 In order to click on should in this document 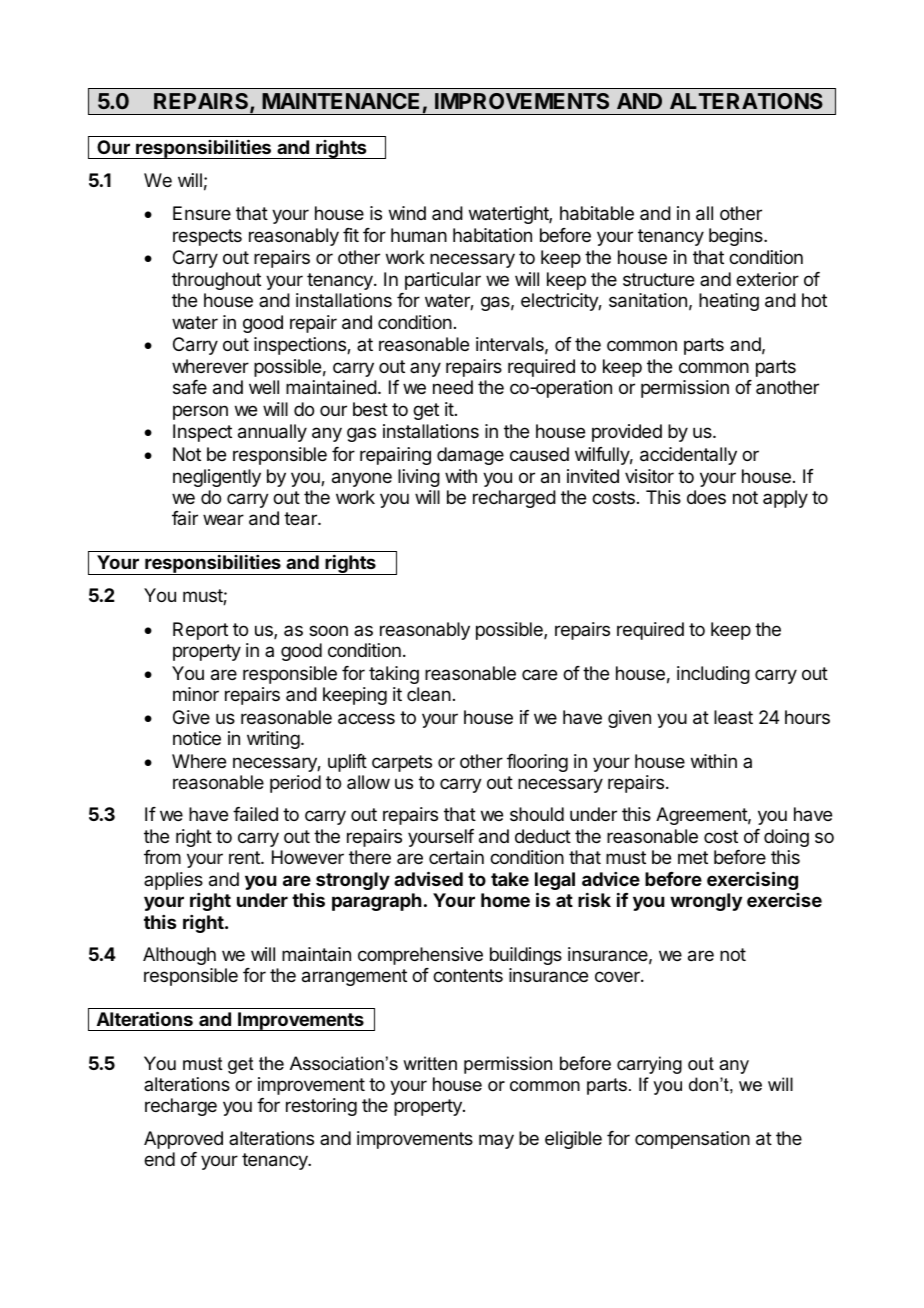, I will do `click(537, 814)`.
